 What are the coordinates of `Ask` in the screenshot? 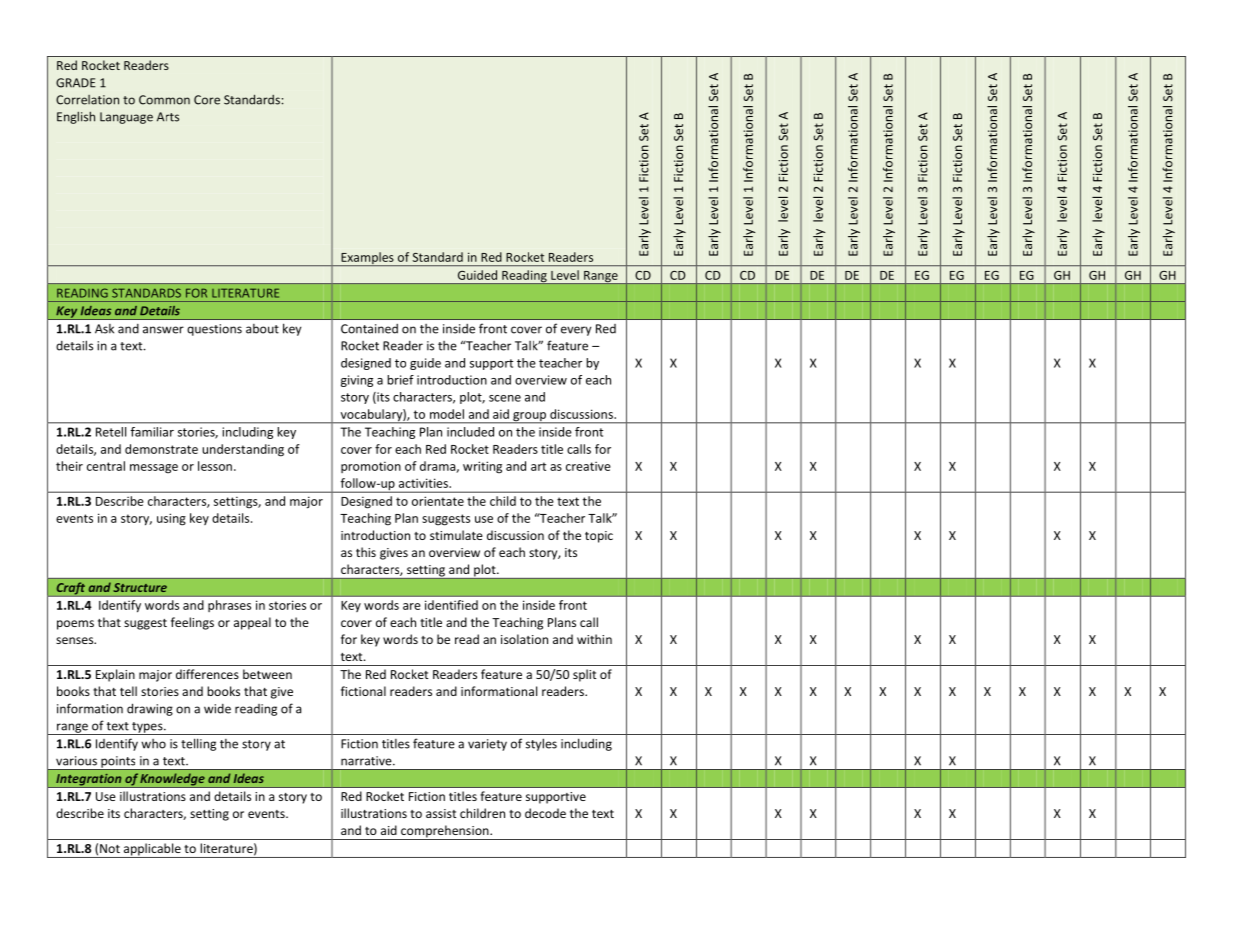 It's located at (104, 329).
